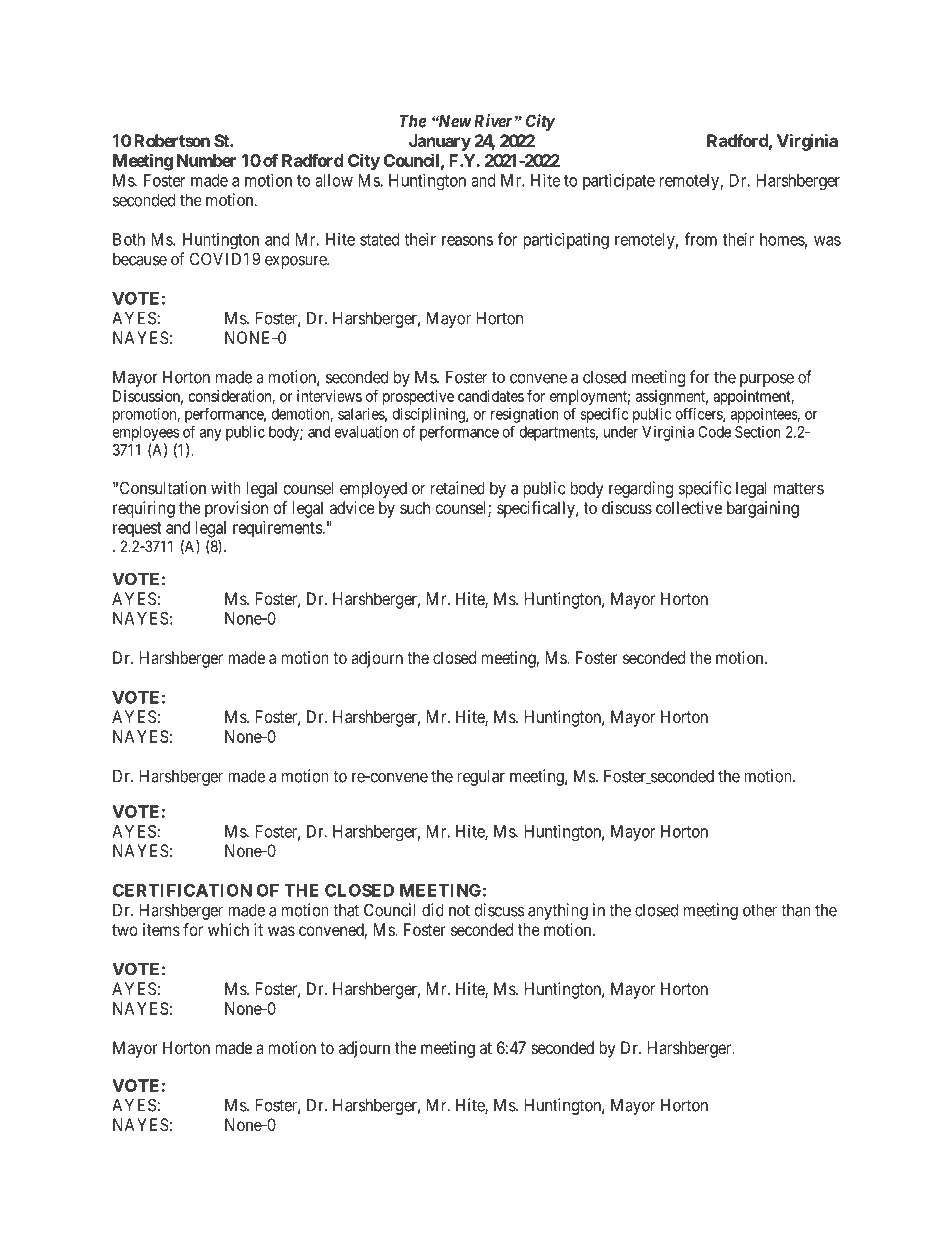 The image size is (952, 1233). What do you see at coordinates (481, 777) in the document?
I see `regular` at bounding box center [481, 777].
